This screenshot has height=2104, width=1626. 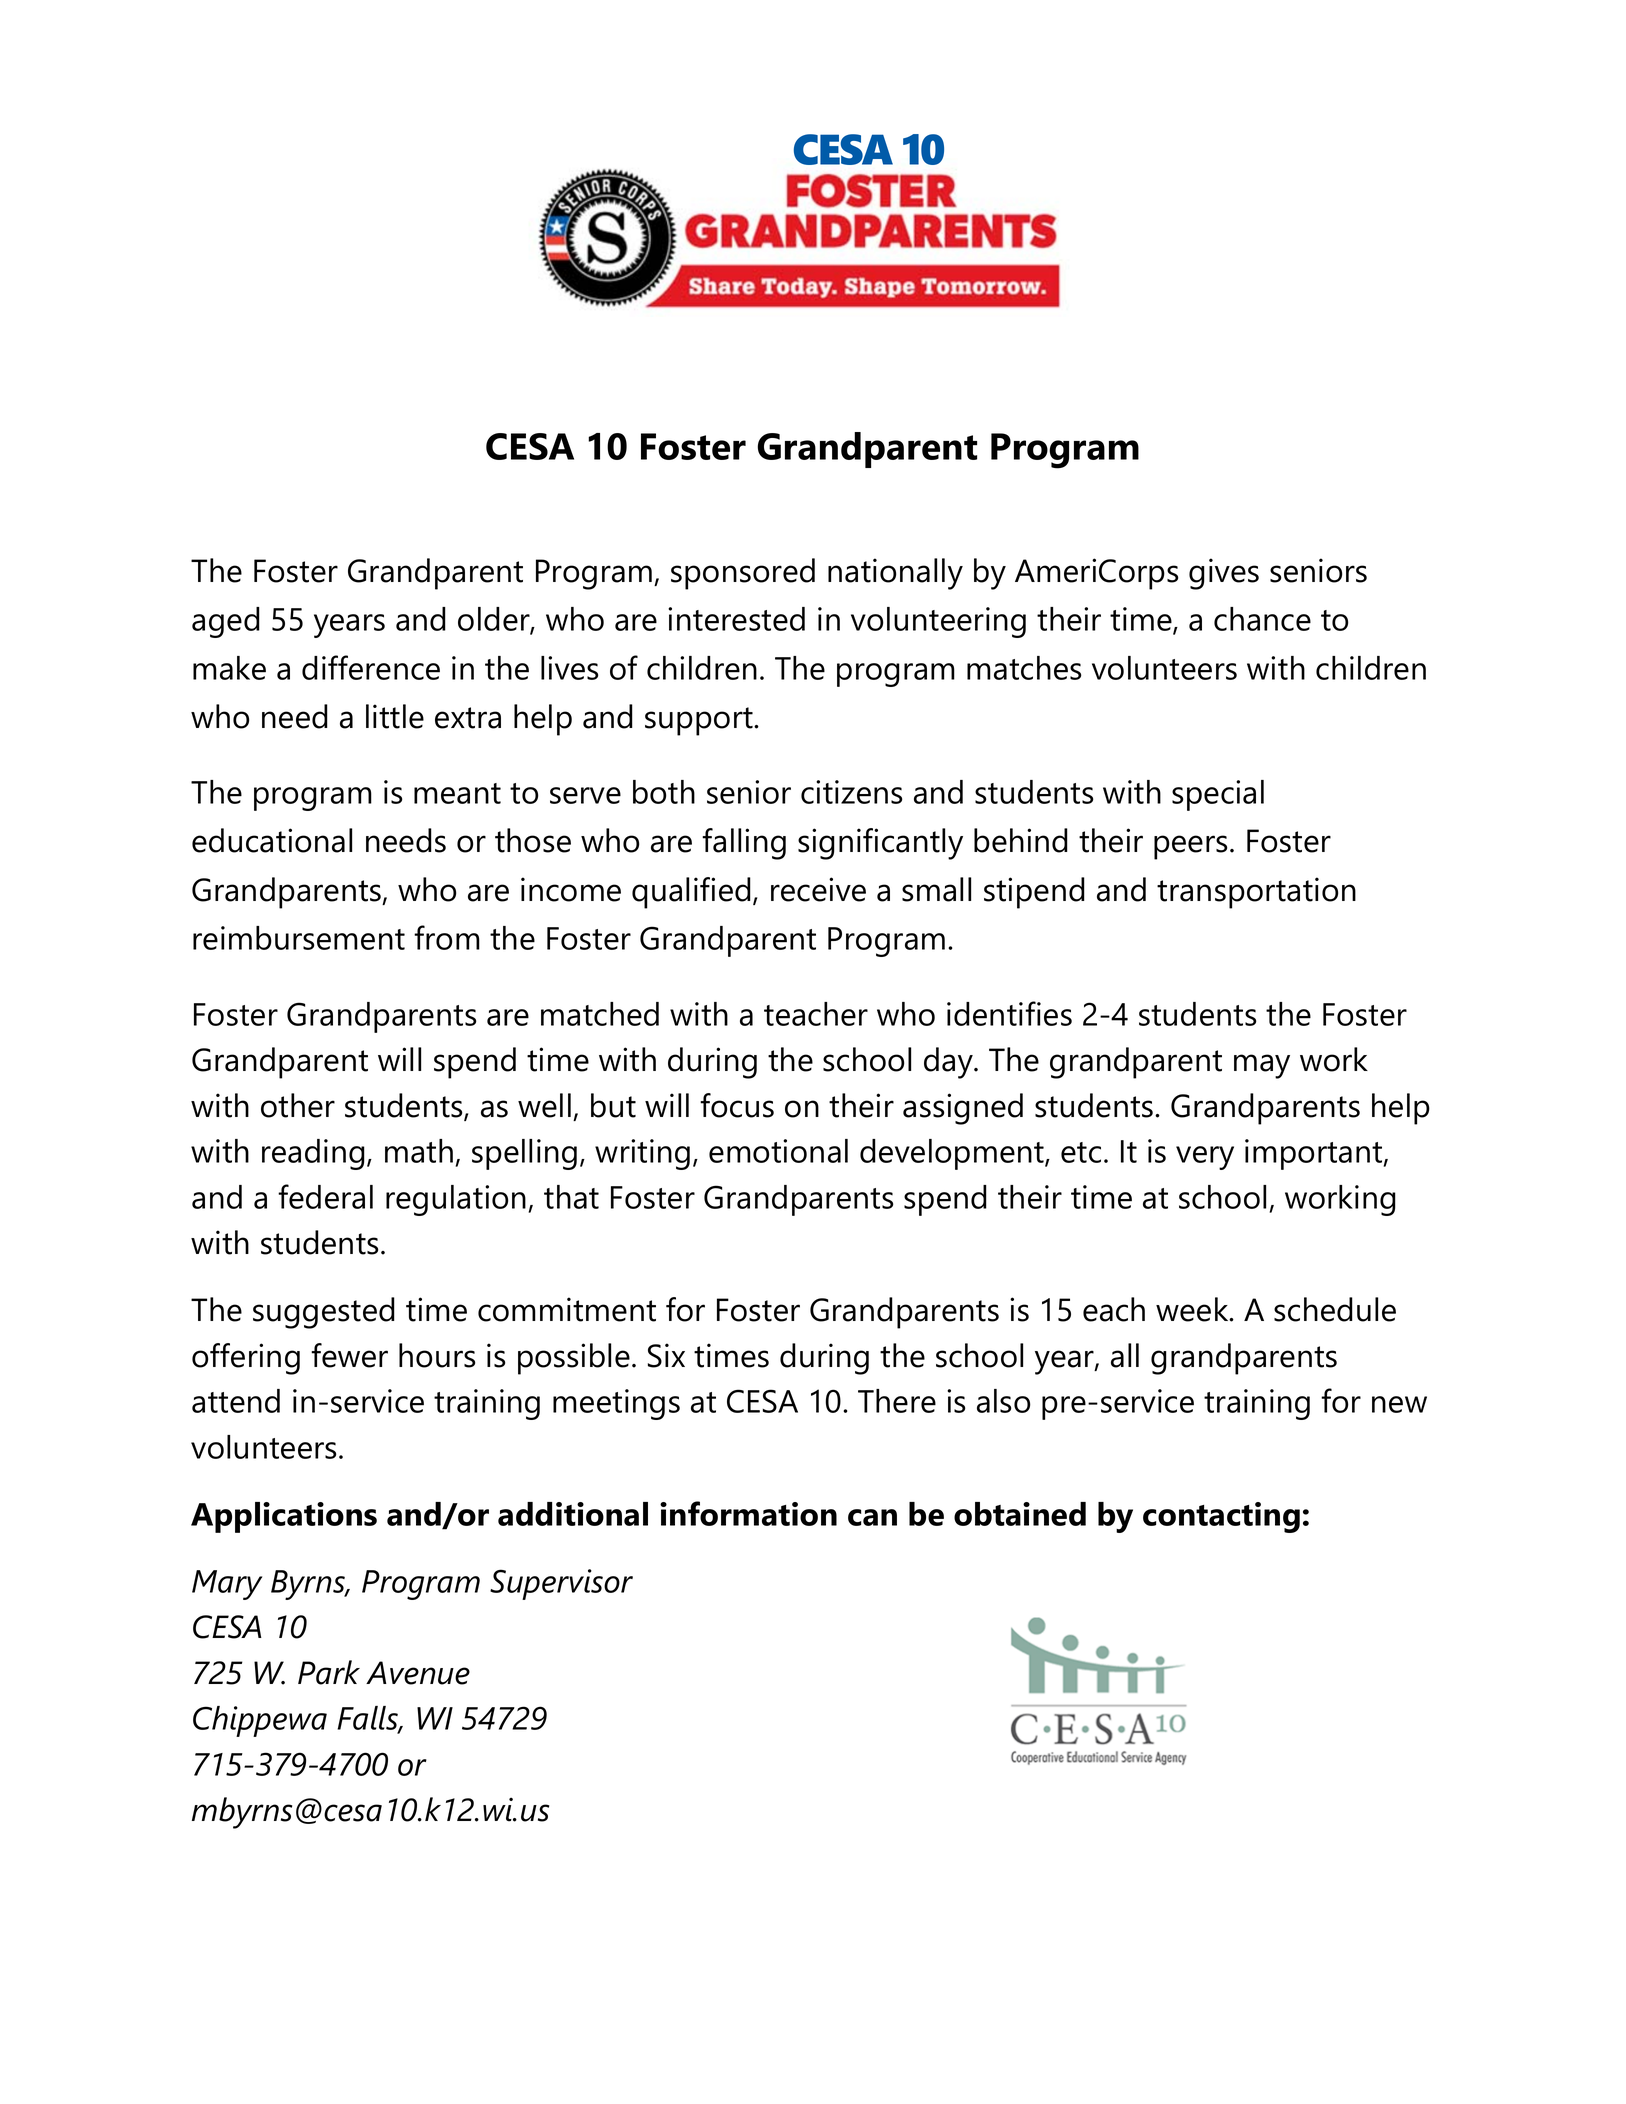 What do you see at coordinates (371, 667) in the screenshot?
I see `difference` at bounding box center [371, 667].
